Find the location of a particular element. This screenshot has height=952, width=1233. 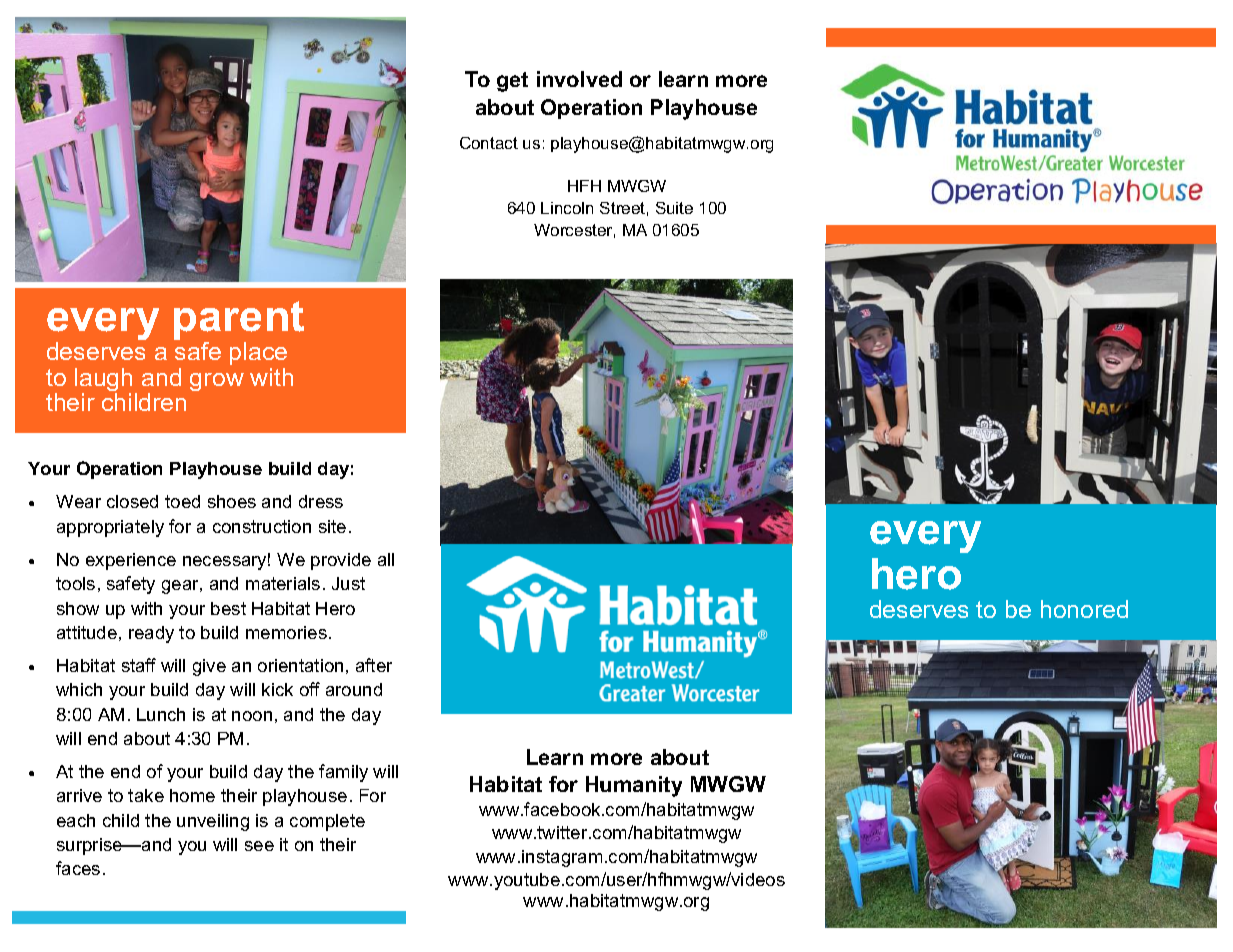

toed is located at coordinates (182, 501).
